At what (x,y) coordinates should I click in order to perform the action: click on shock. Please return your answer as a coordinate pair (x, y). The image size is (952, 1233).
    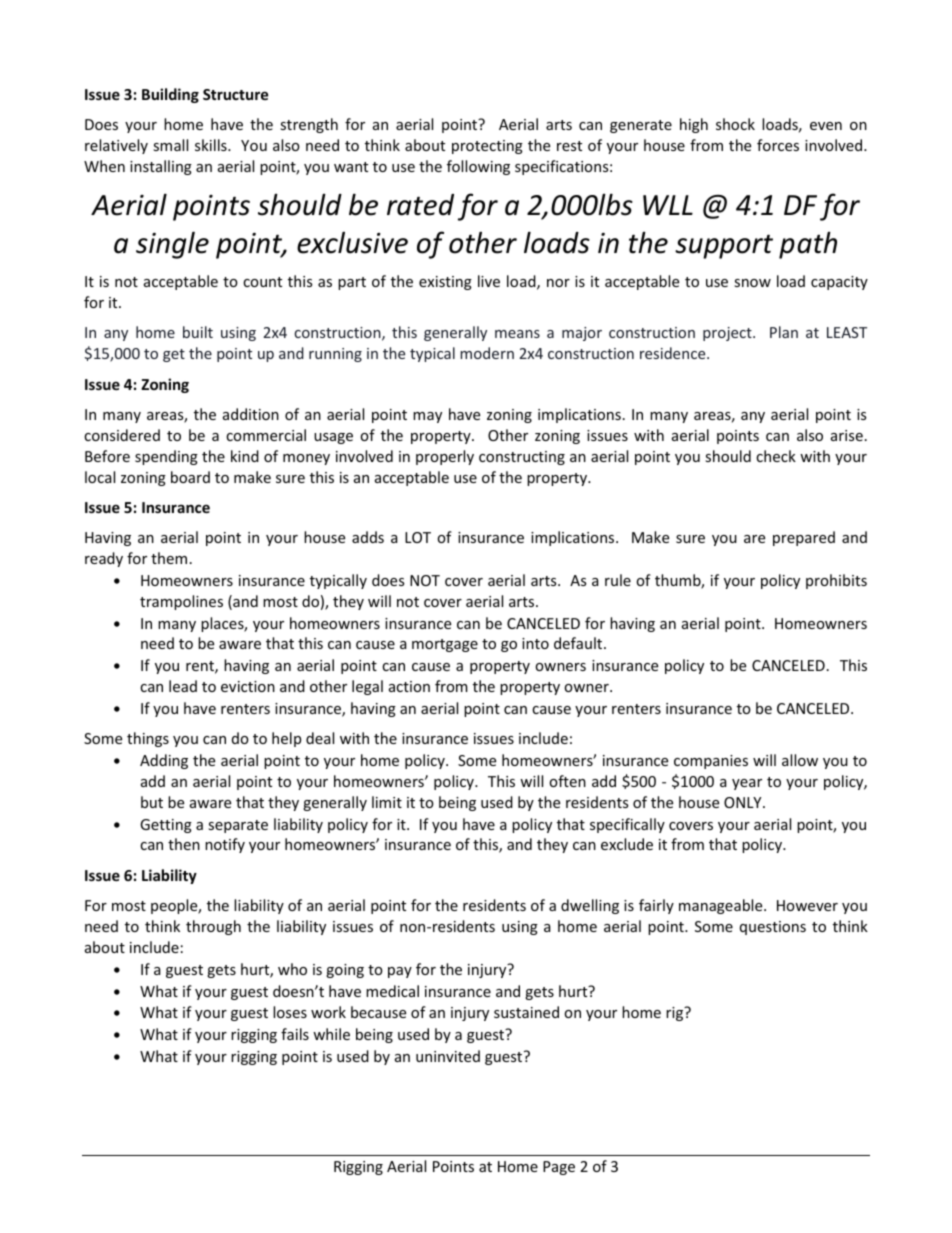
    Looking at the image, I should click on (735, 124).
